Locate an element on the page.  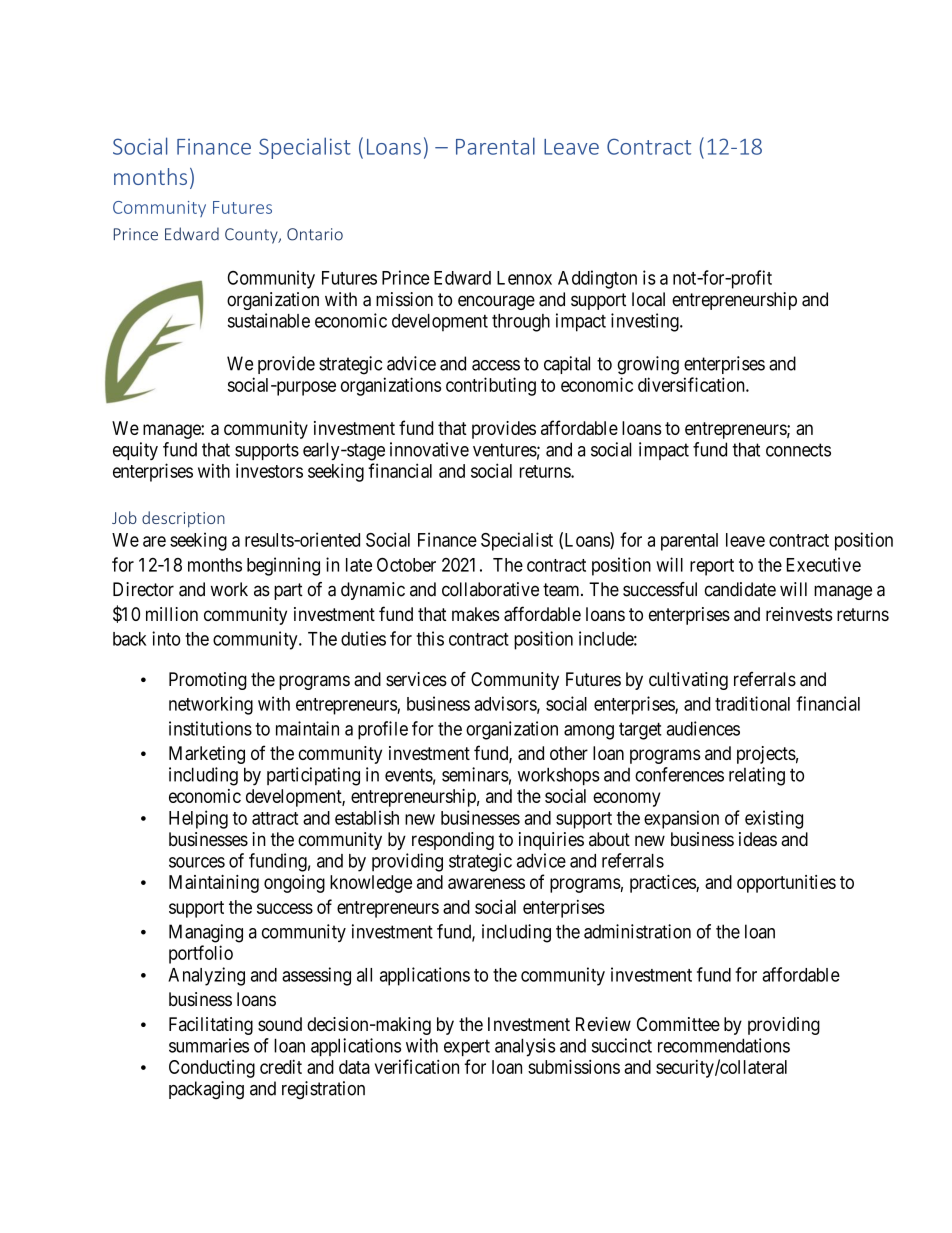
Promoting is located at coordinates (208, 681).
